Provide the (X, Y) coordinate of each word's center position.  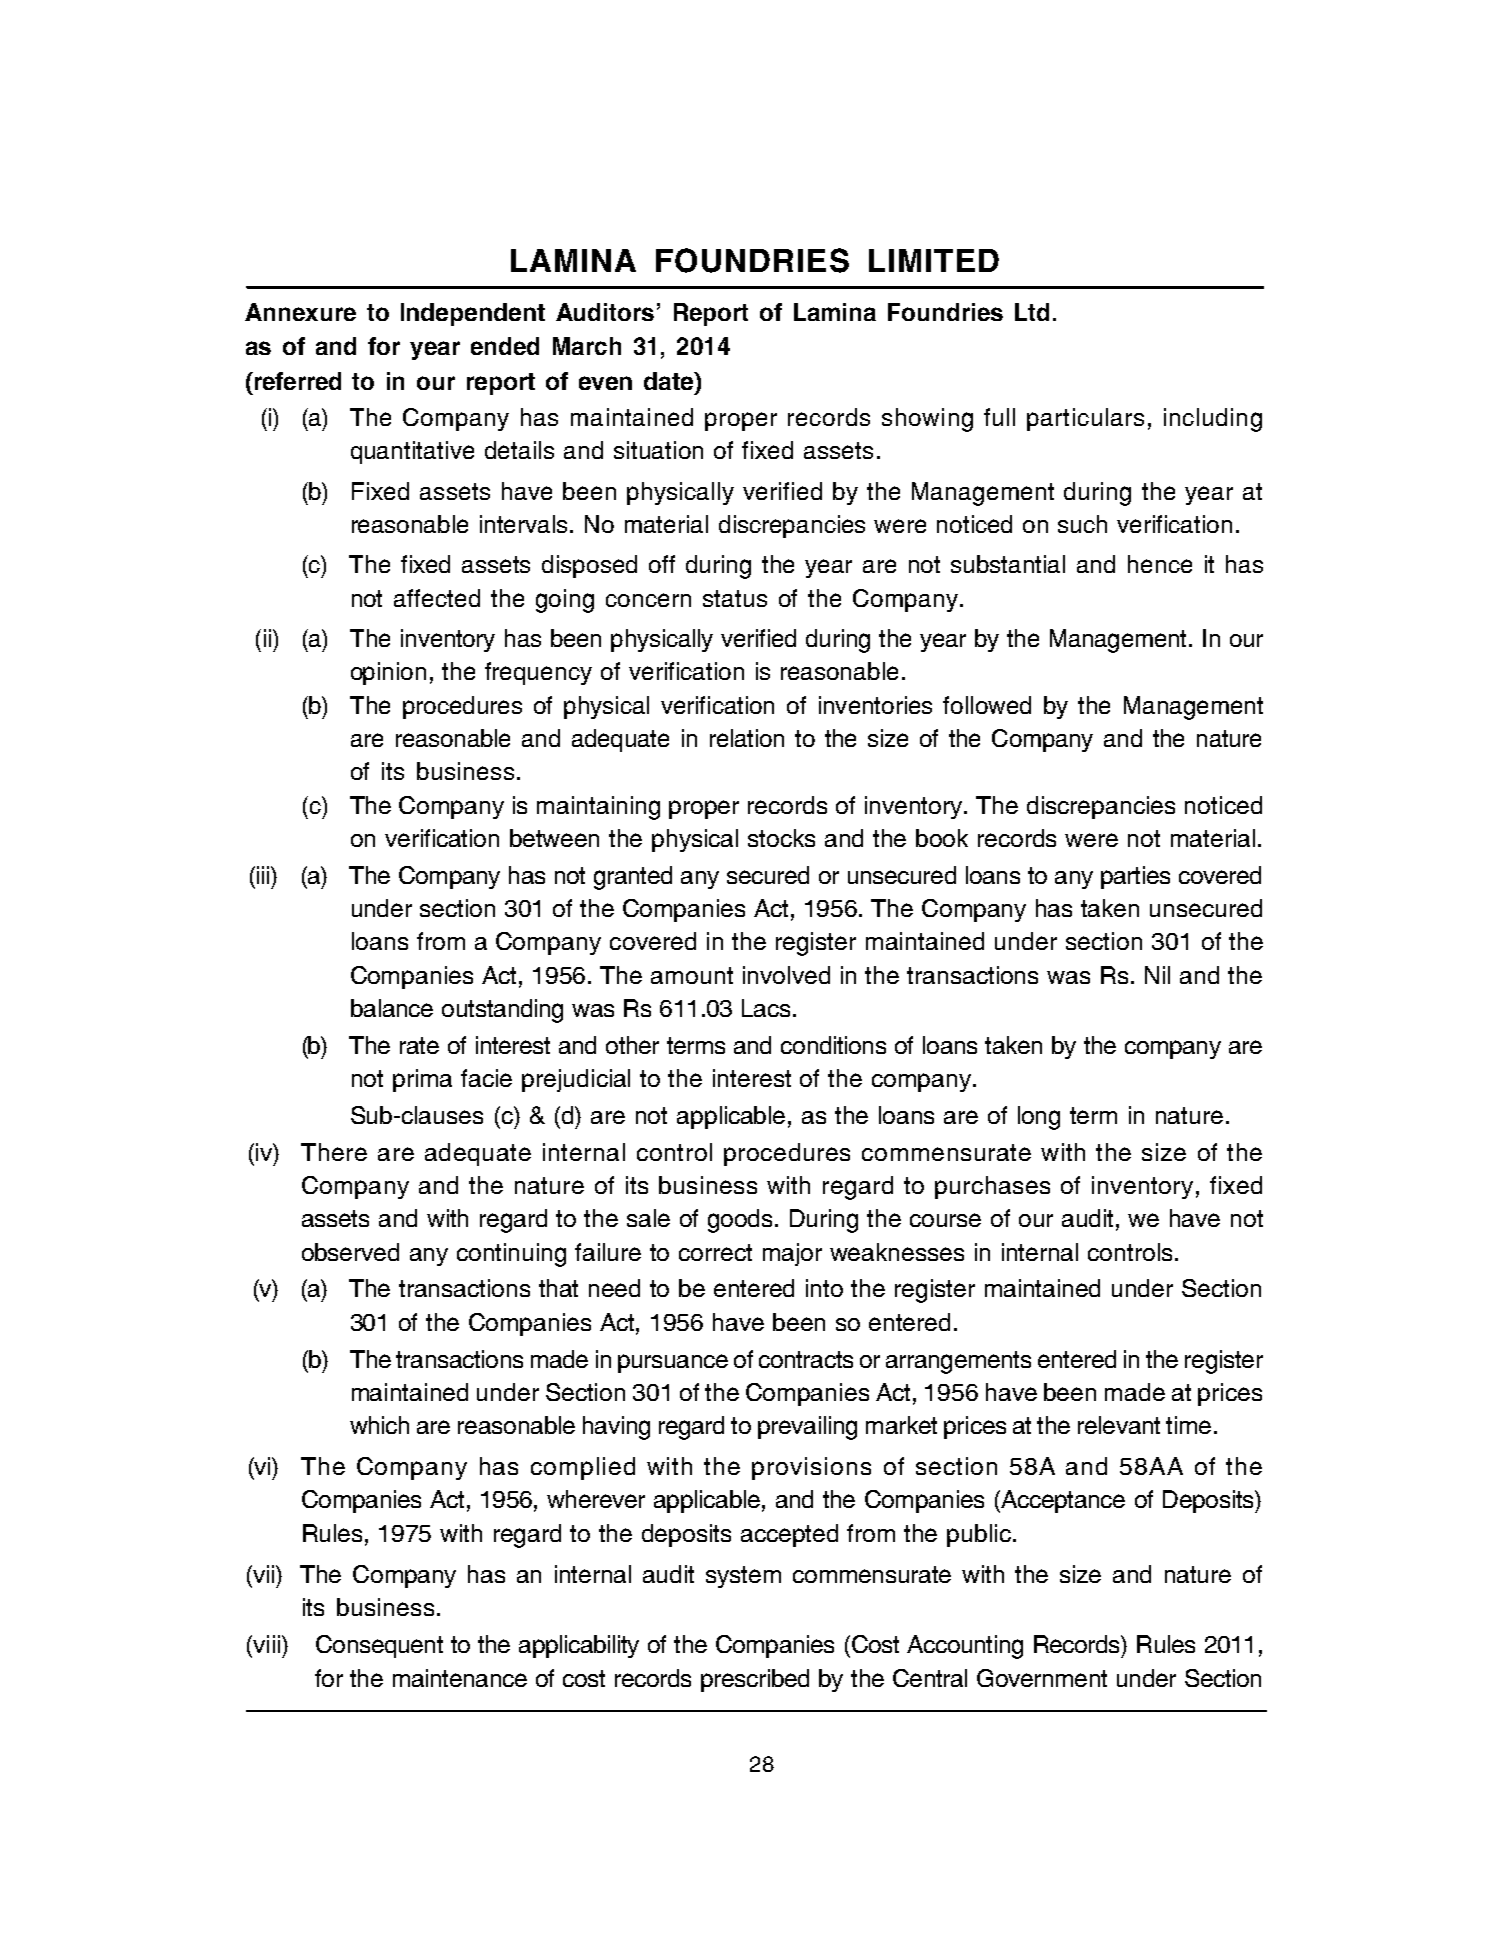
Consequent (379, 1646)
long (1039, 1118)
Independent (473, 314)
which (379, 1425)
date (670, 381)
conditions (833, 1045)
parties (1135, 877)
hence (1160, 564)
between (554, 838)
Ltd (1032, 312)
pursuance (673, 1363)
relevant (1119, 1425)
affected (437, 598)
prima (422, 1080)
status (735, 598)
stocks (781, 838)
